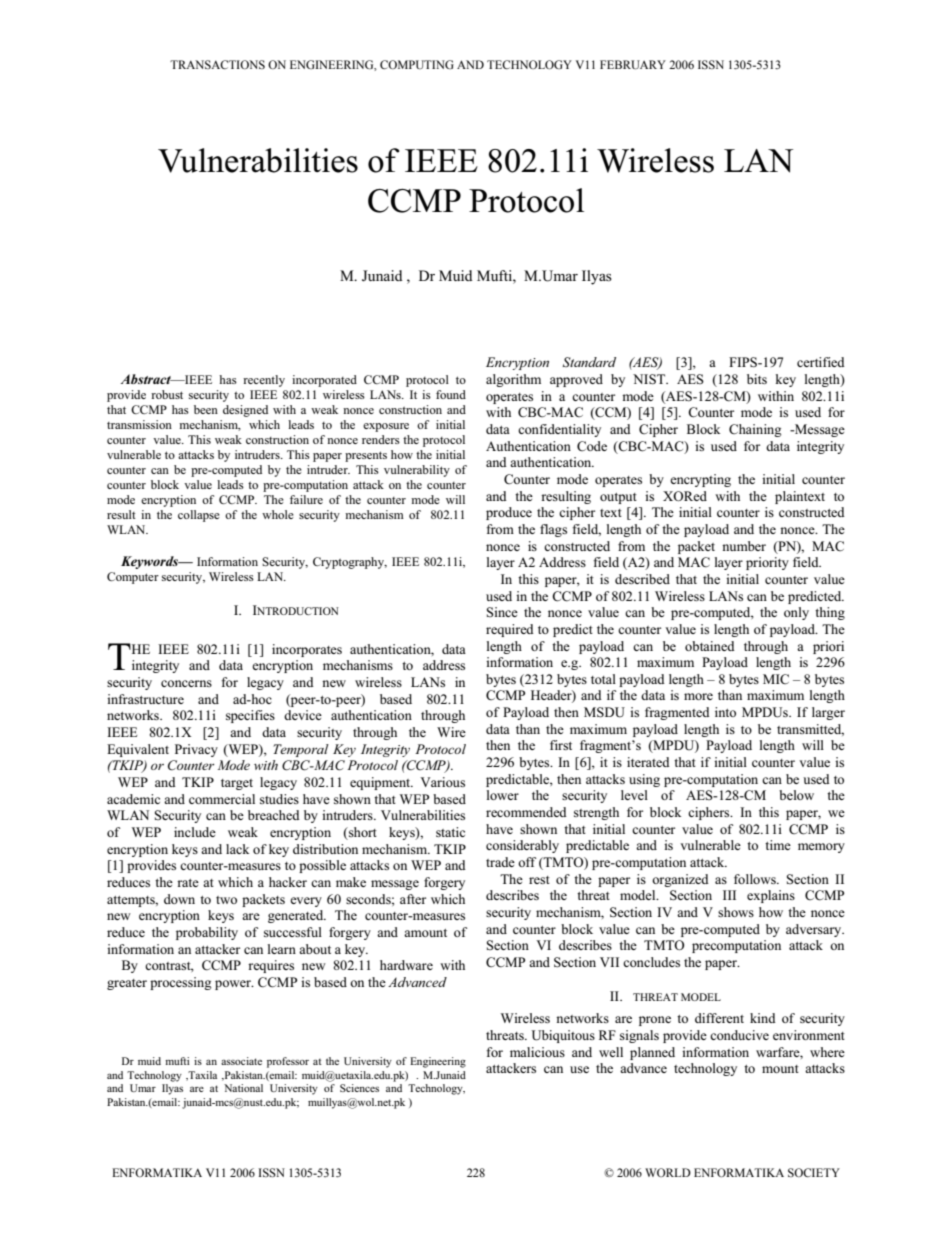 This document has height=1233, width=952. I want to click on obtained, so click(710, 646).
